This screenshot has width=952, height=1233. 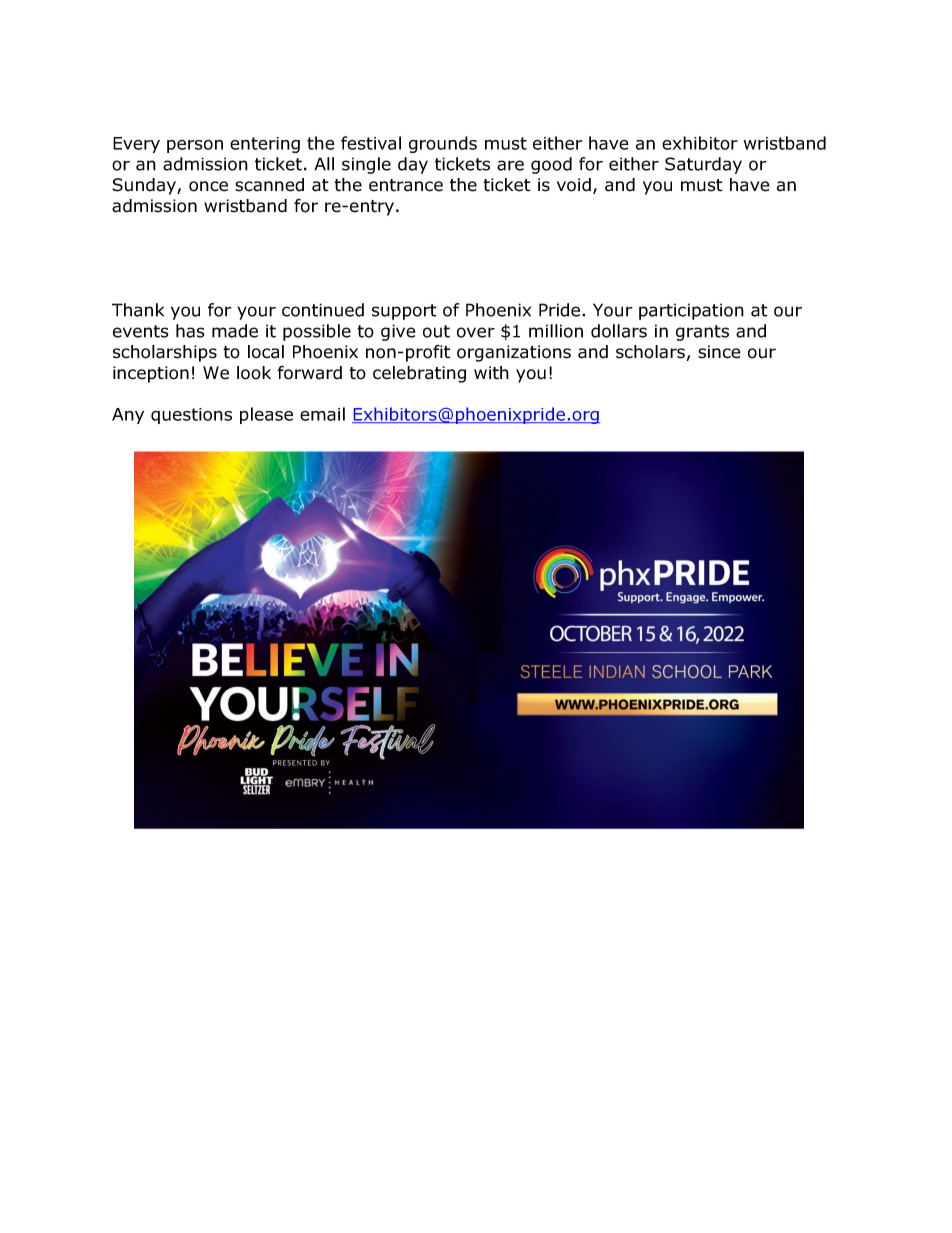 I want to click on Saturday, so click(x=703, y=165).
